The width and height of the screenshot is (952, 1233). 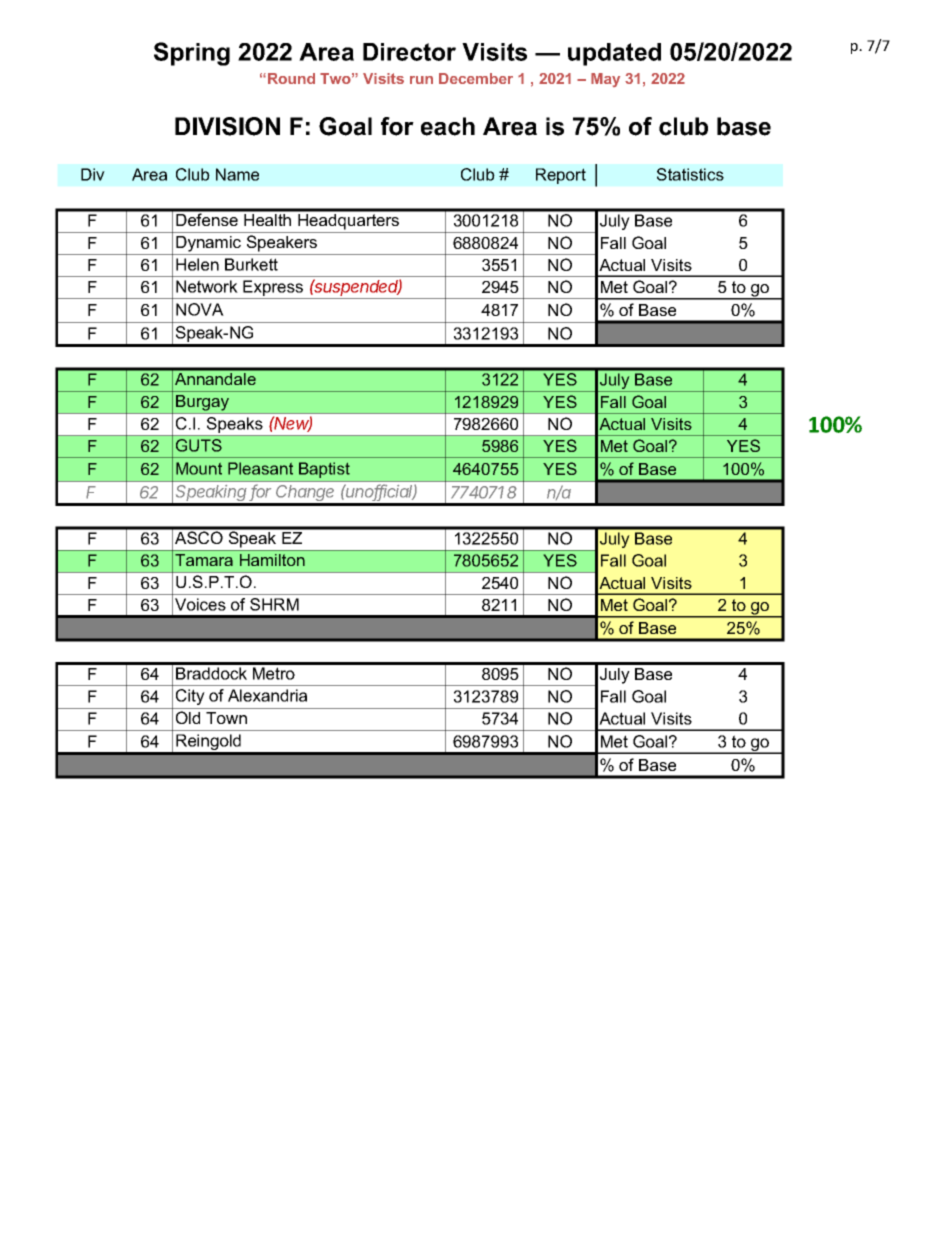 I want to click on Voices, so click(x=200, y=604).
